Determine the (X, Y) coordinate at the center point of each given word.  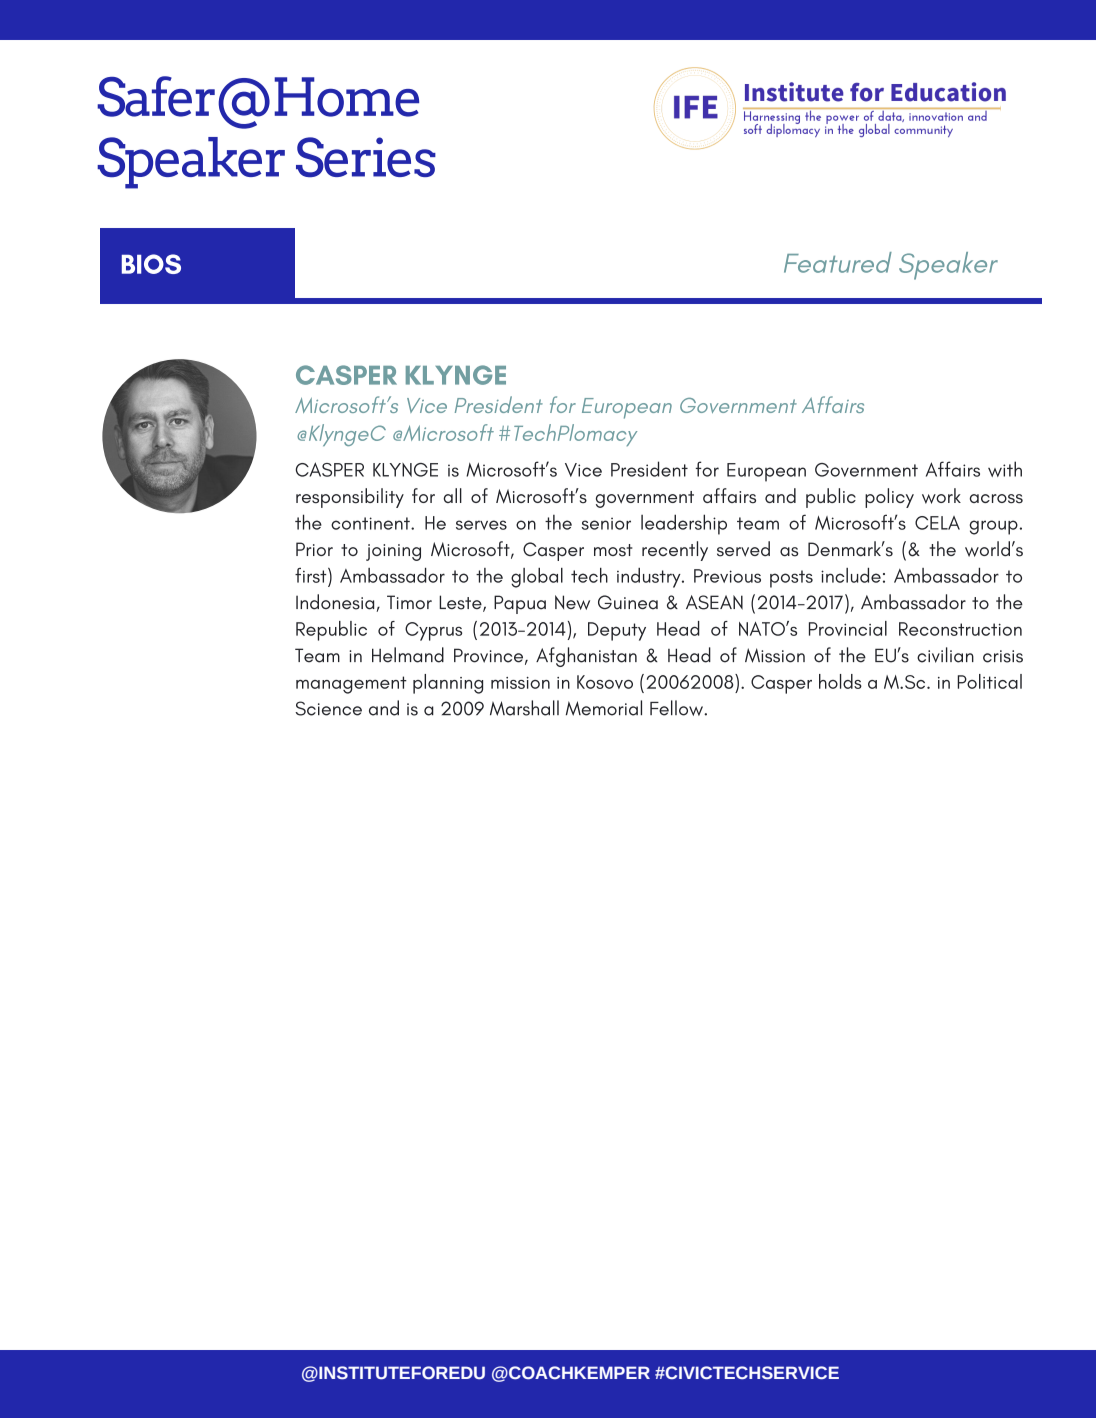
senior (606, 523)
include (851, 575)
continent (371, 523)
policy (889, 498)
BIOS (151, 264)
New (572, 602)
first (312, 575)
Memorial (604, 708)
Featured (838, 262)
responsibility (350, 498)
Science (328, 708)
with (1005, 469)
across (996, 499)
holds (840, 681)
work (941, 496)
